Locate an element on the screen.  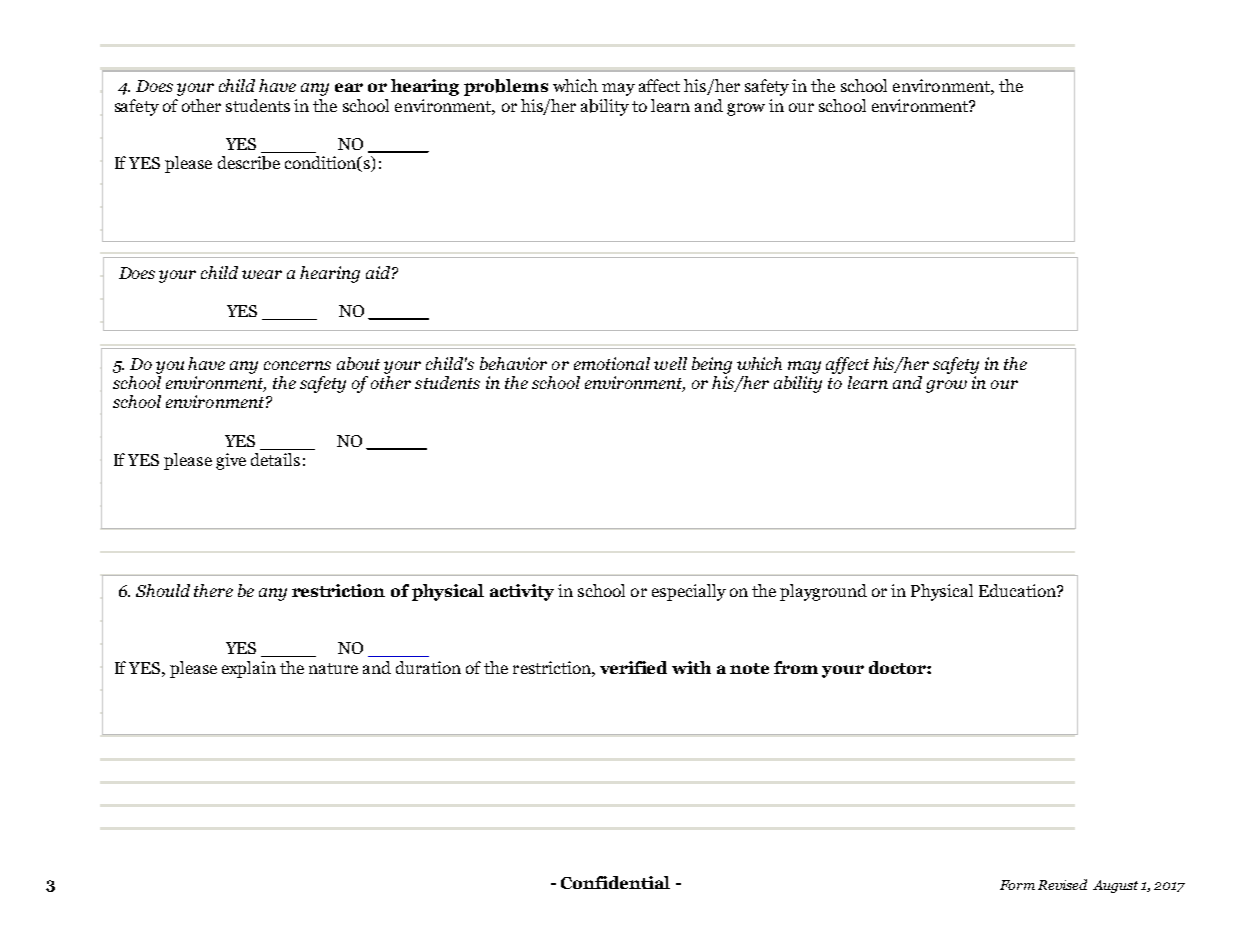
describe is located at coordinates (249, 163).
